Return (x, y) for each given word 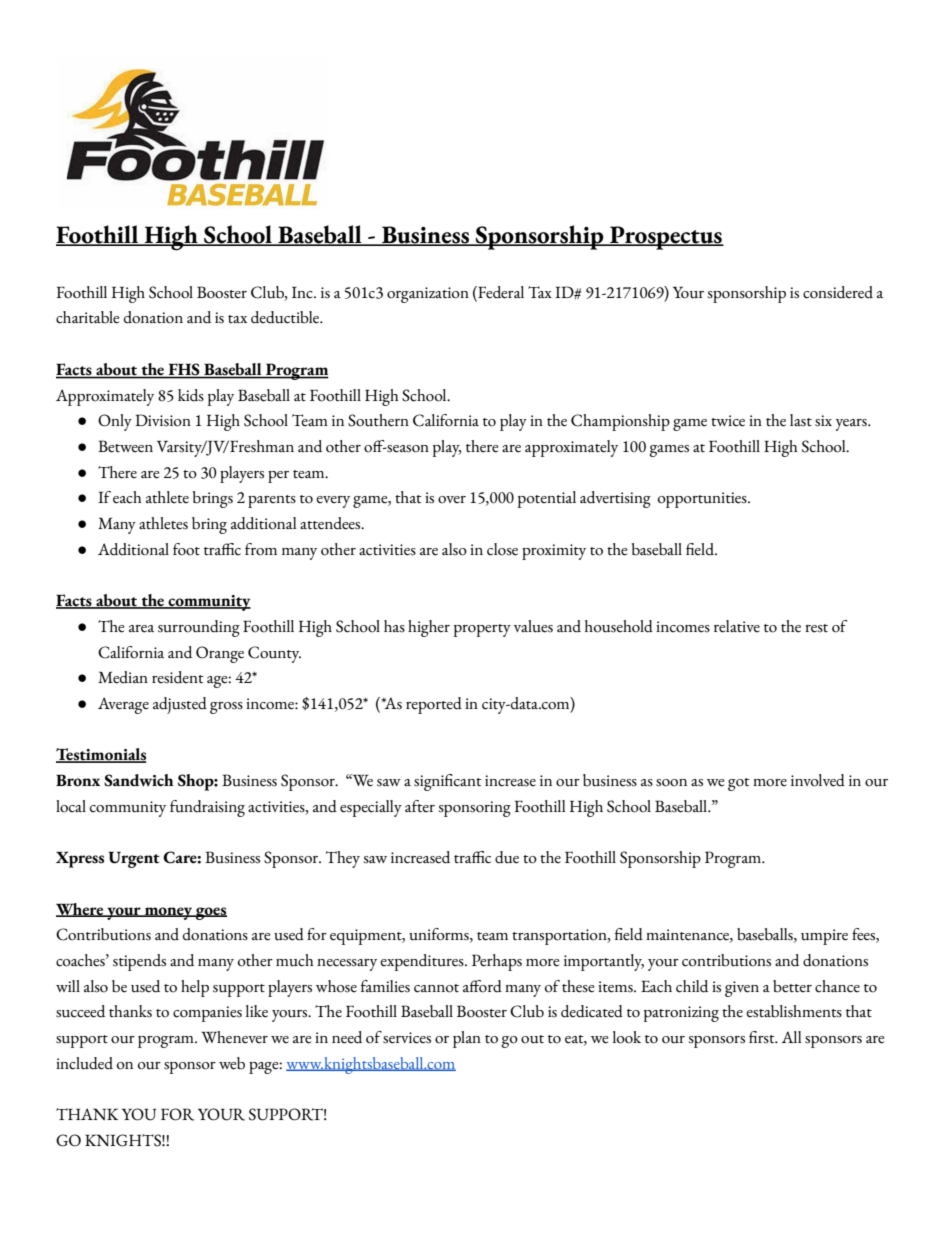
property (482, 630)
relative (737, 626)
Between (125, 446)
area (141, 629)
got (739, 784)
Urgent (134, 859)
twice (728, 421)
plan (467, 1039)
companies (207, 1014)
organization (428, 295)
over (452, 500)
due (507, 857)
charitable (87, 317)
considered (838, 292)
